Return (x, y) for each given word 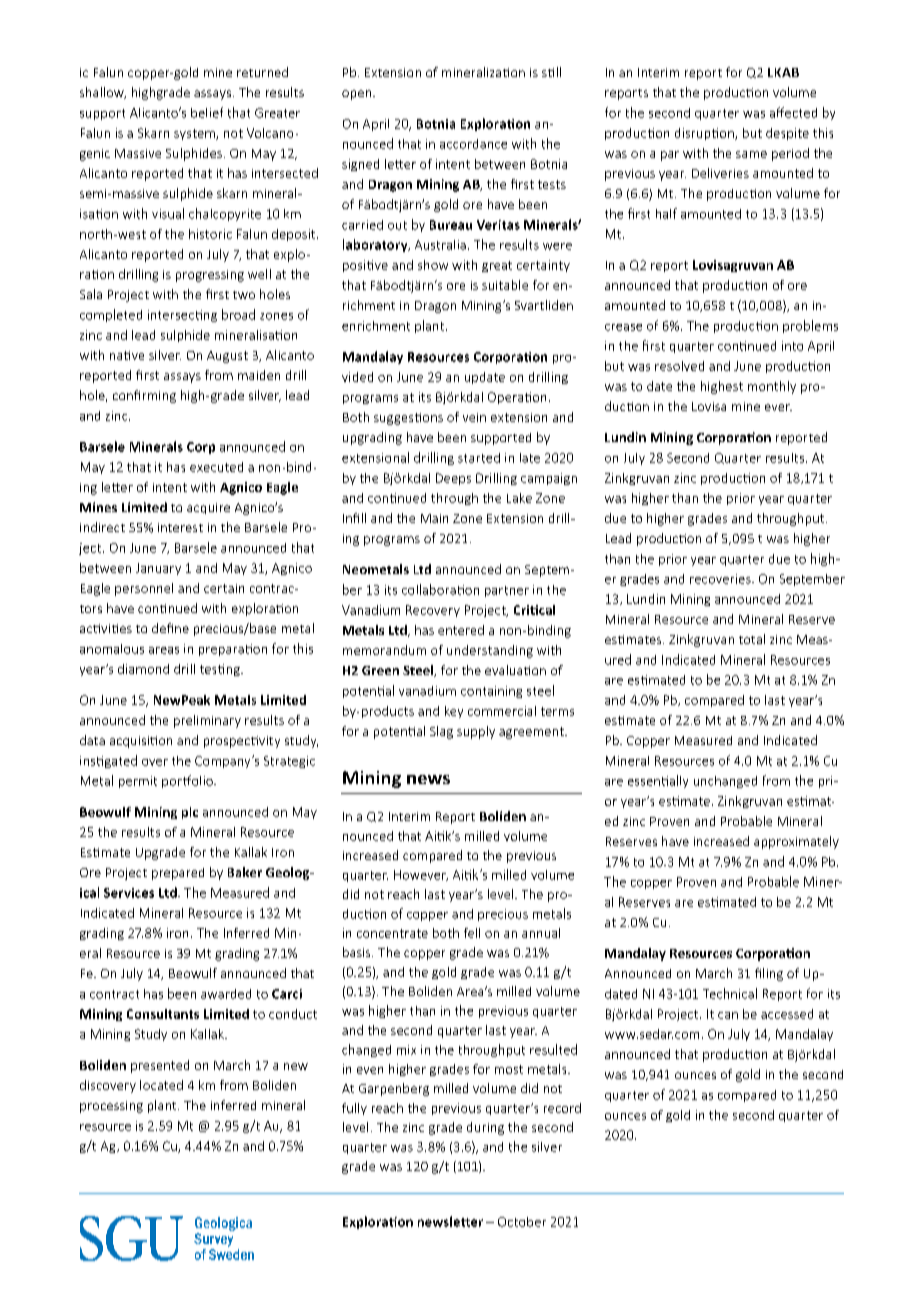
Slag (441, 732)
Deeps (453, 479)
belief (207, 112)
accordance (473, 144)
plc (190, 813)
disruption (705, 134)
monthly (772, 387)
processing (111, 1107)
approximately (796, 842)
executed (216, 467)
